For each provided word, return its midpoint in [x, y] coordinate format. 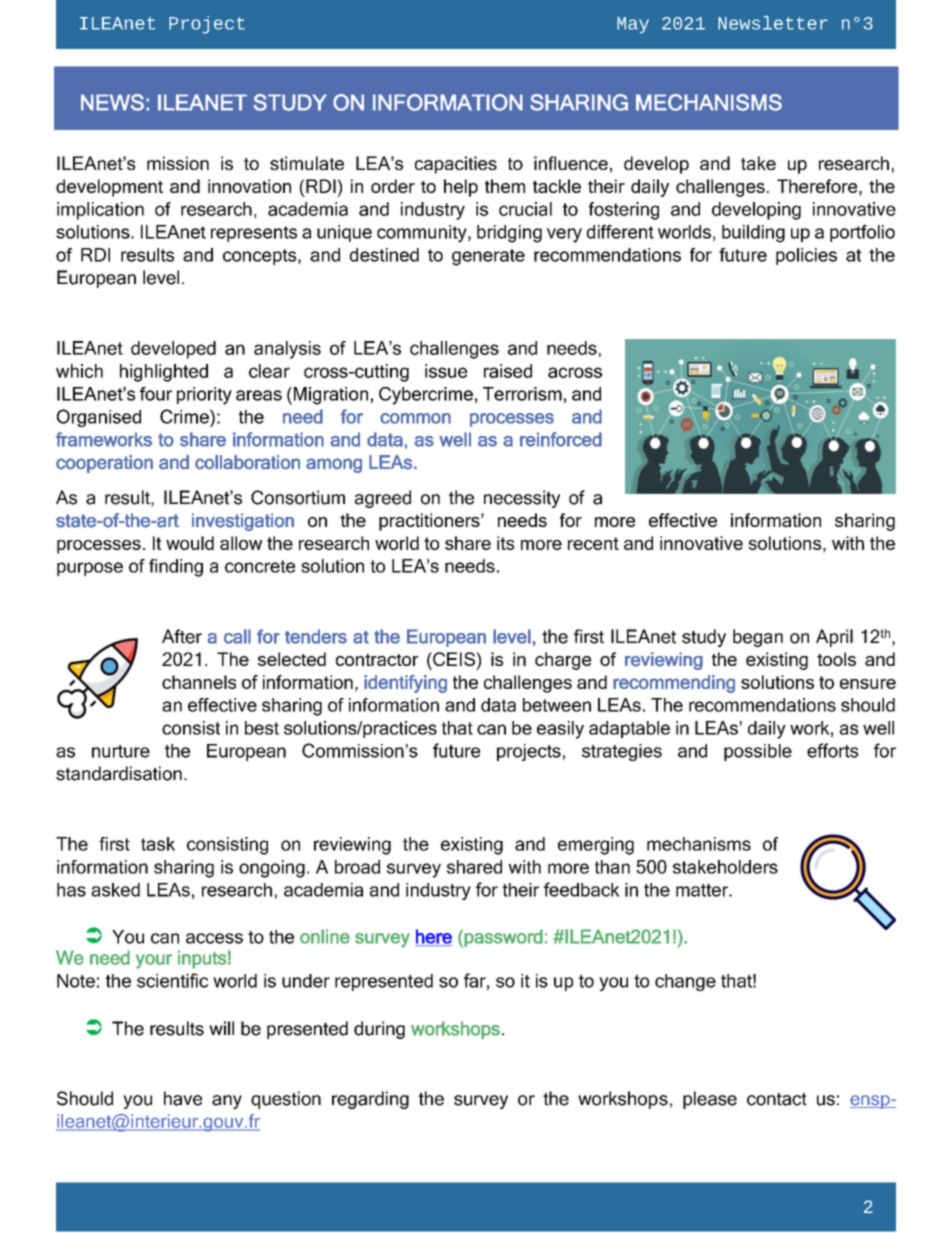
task [158, 844]
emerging [596, 846]
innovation [249, 186]
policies [806, 256]
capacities [456, 165]
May [633, 25]
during [379, 1030]
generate [488, 257]
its [505, 543]
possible [758, 752]
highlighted [164, 373]
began [758, 638]
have [183, 1098]
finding [176, 568]
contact [777, 1099]
